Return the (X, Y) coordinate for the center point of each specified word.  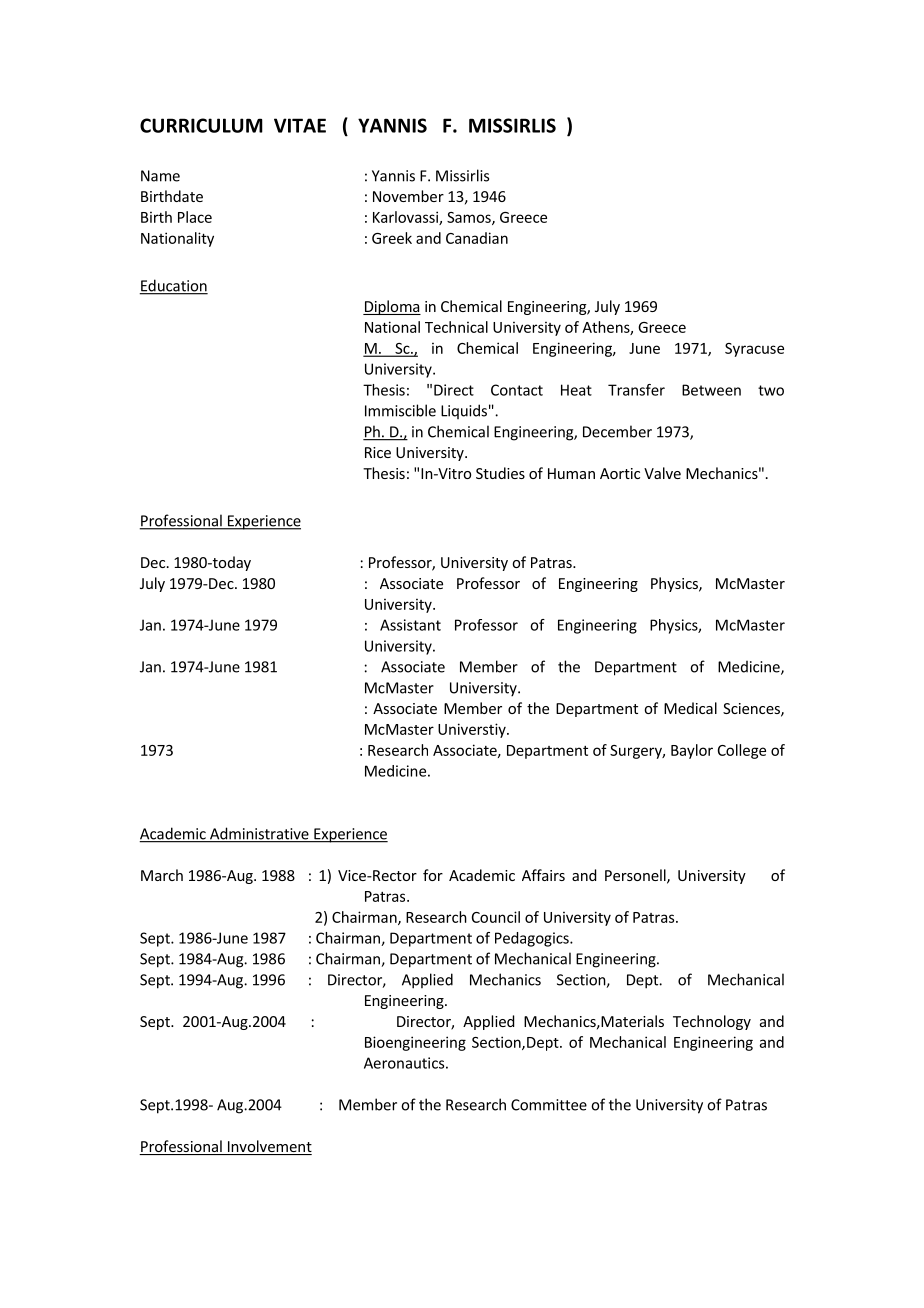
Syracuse (754, 350)
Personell (636, 876)
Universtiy (473, 730)
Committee (549, 1105)
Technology (712, 1022)
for (433, 875)
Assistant (410, 625)
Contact (517, 390)
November (408, 196)
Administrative (259, 834)
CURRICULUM (201, 125)
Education (173, 286)
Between (711, 390)
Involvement (268, 1147)
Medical (690, 708)
